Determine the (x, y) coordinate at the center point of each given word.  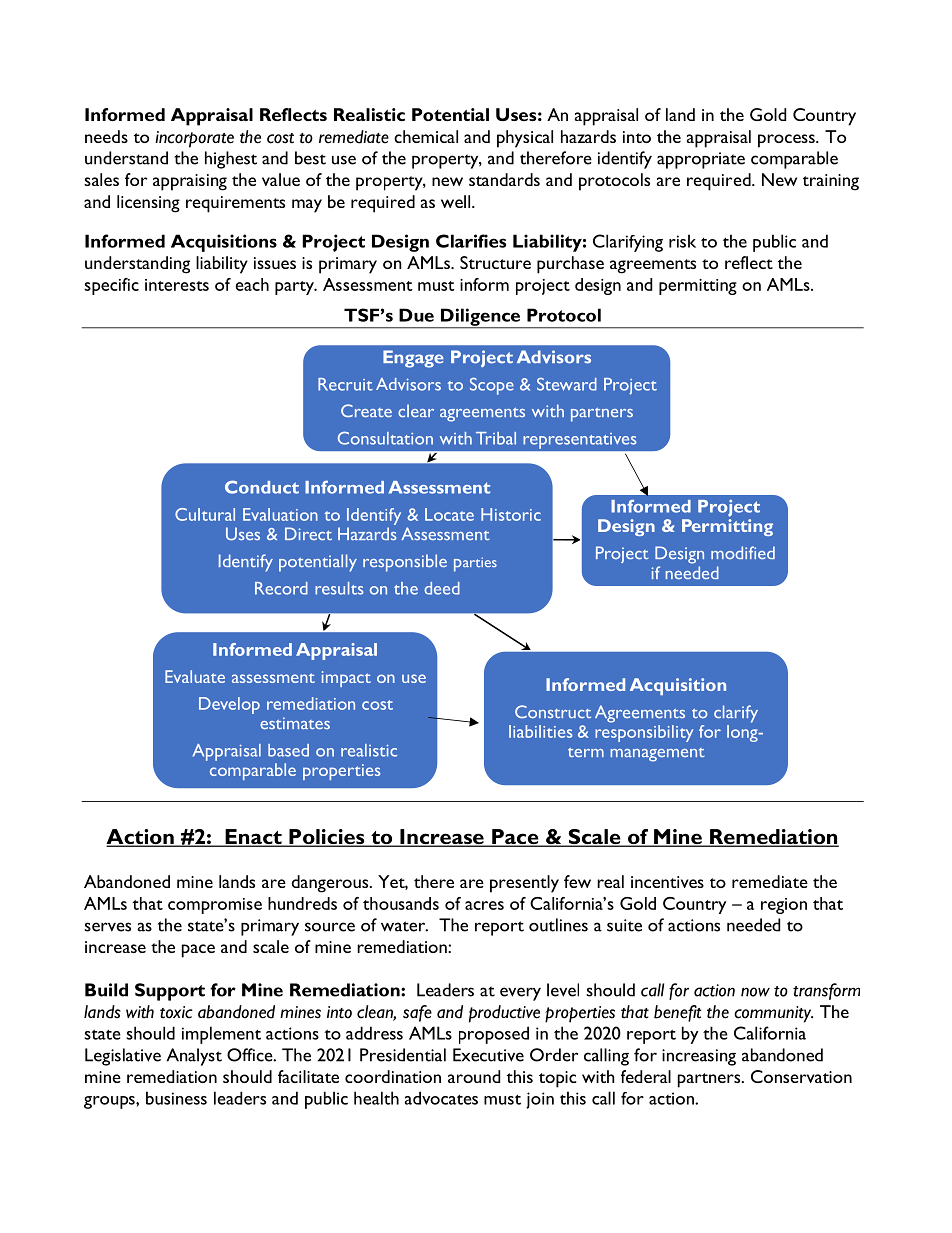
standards (504, 179)
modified (743, 552)
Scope (492, 386)
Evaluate (195, 676)
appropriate (701, 160)
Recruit (345, 384)
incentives (667, 882)
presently (524, 884)
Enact (253, 838)
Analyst (194, 1057)
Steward (567, 384)
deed (442, 588)
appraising (190, 182)
